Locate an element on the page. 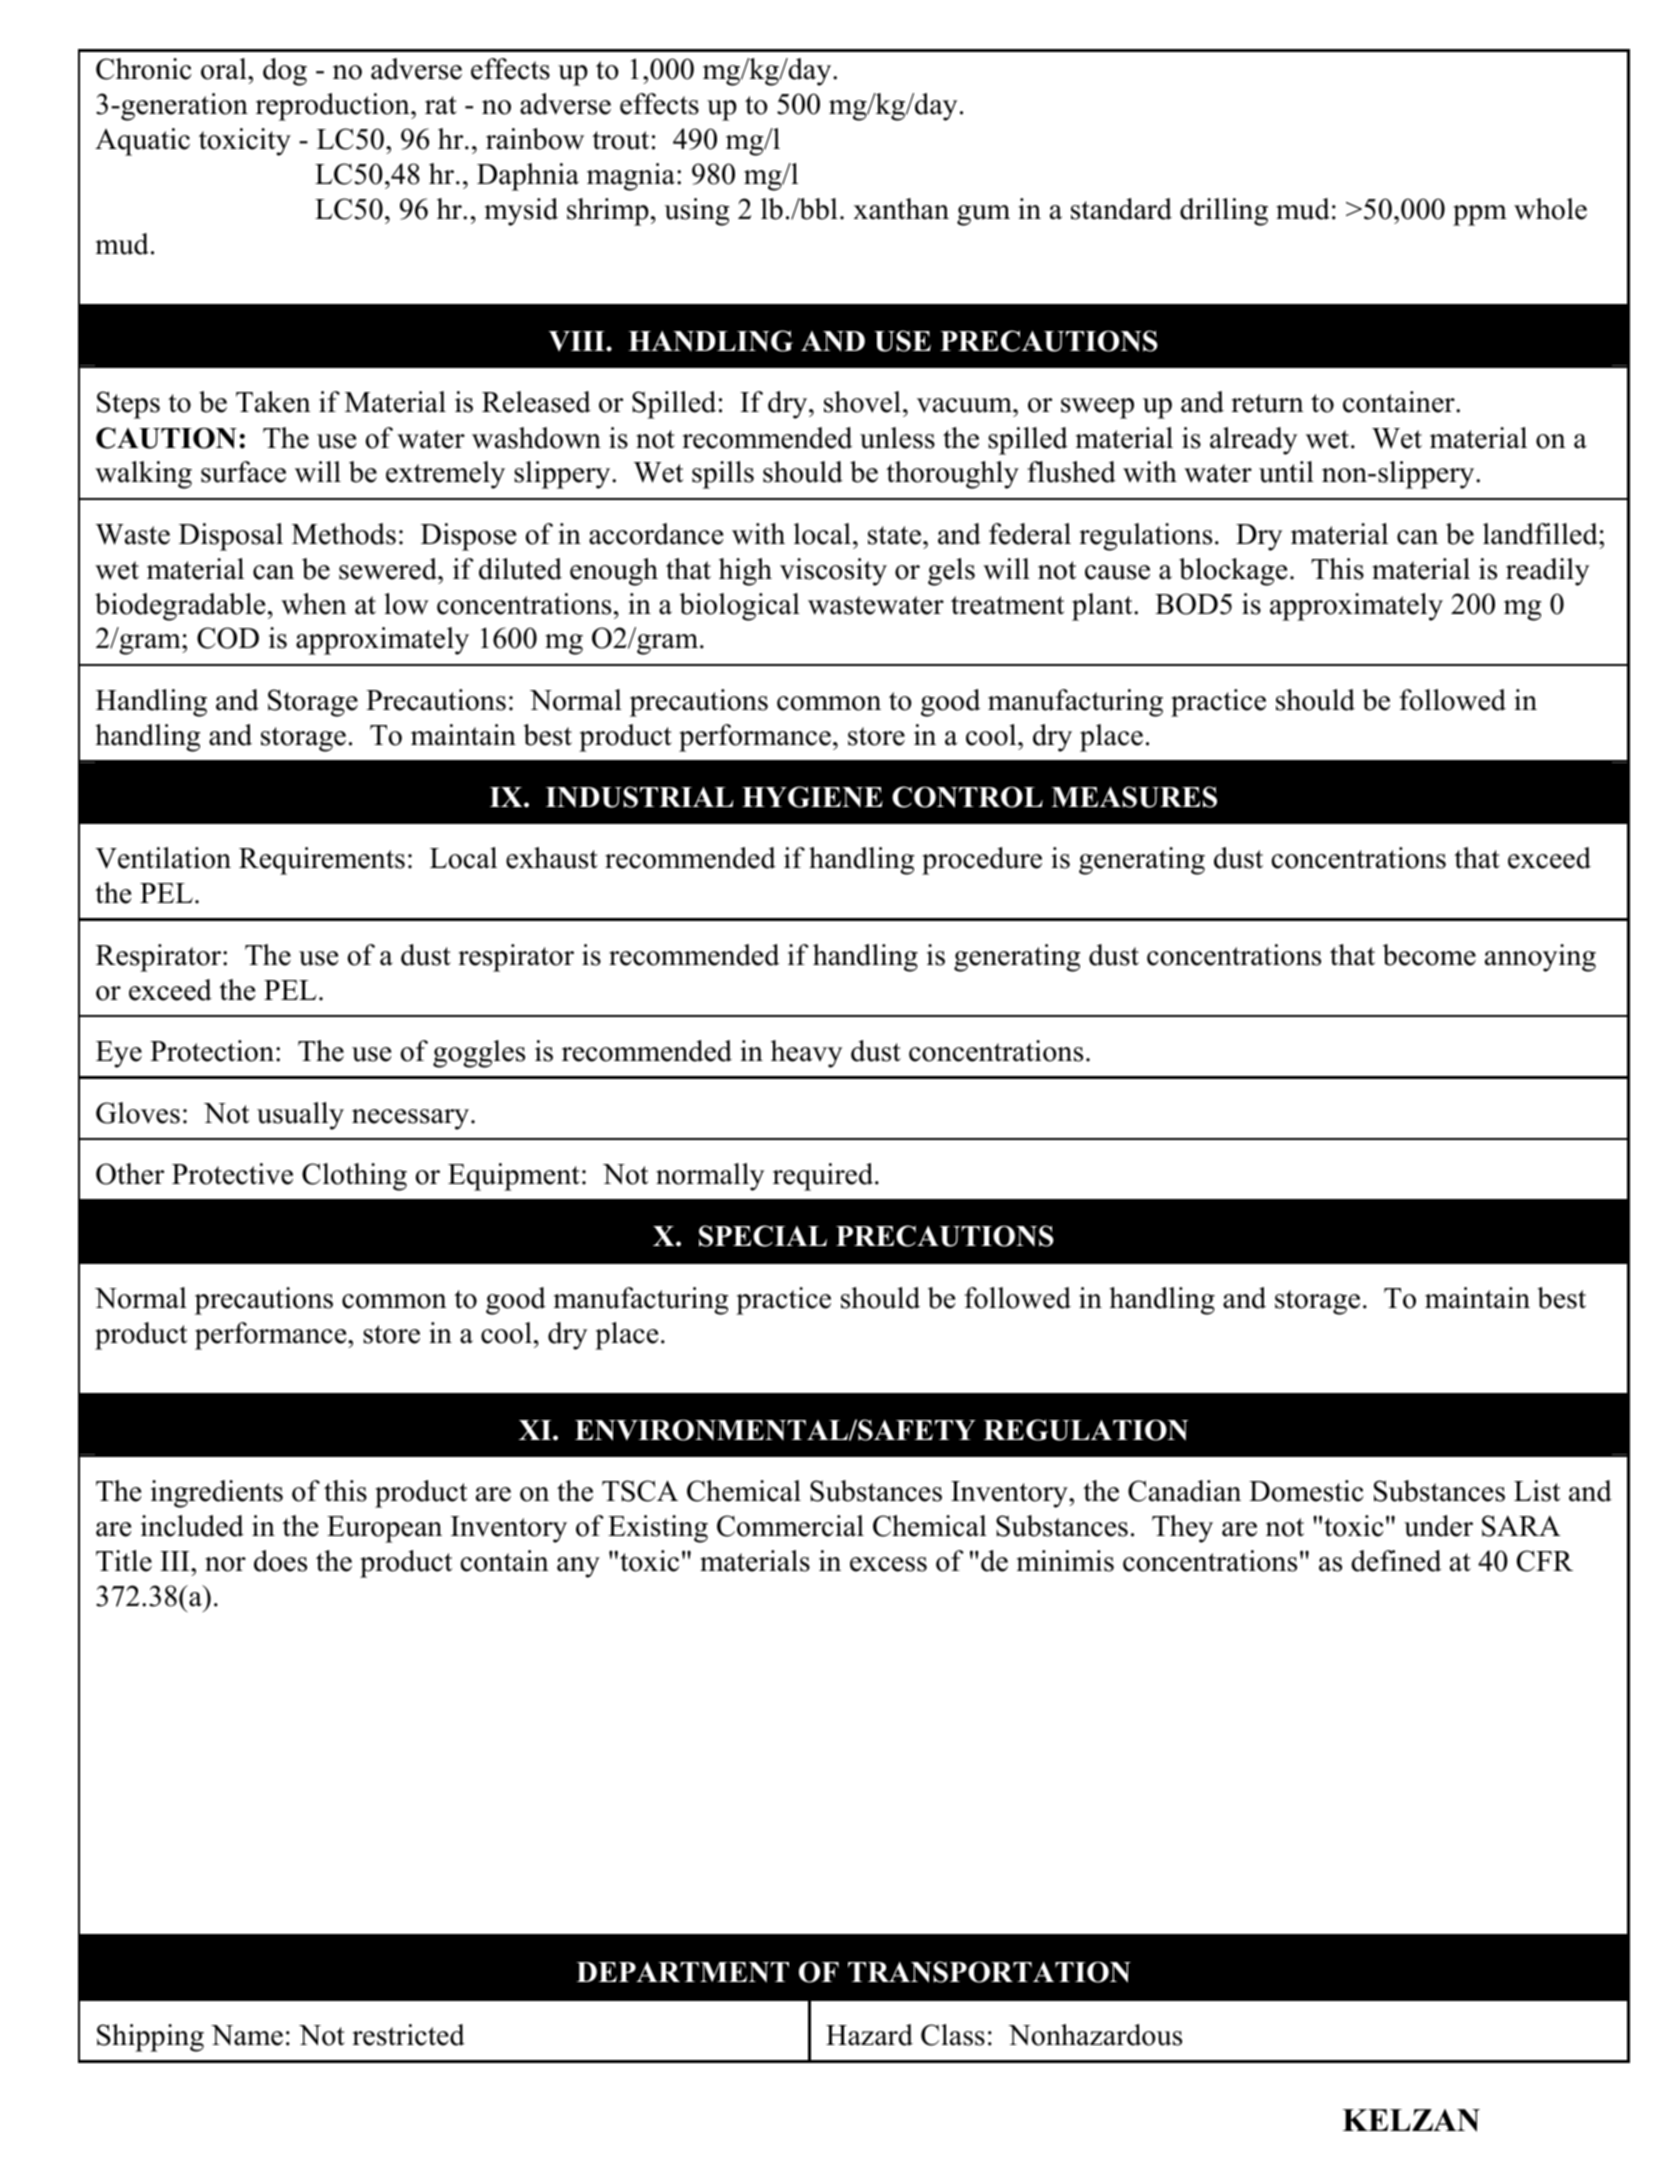  xanthan is located at coordinates (901, 209).
